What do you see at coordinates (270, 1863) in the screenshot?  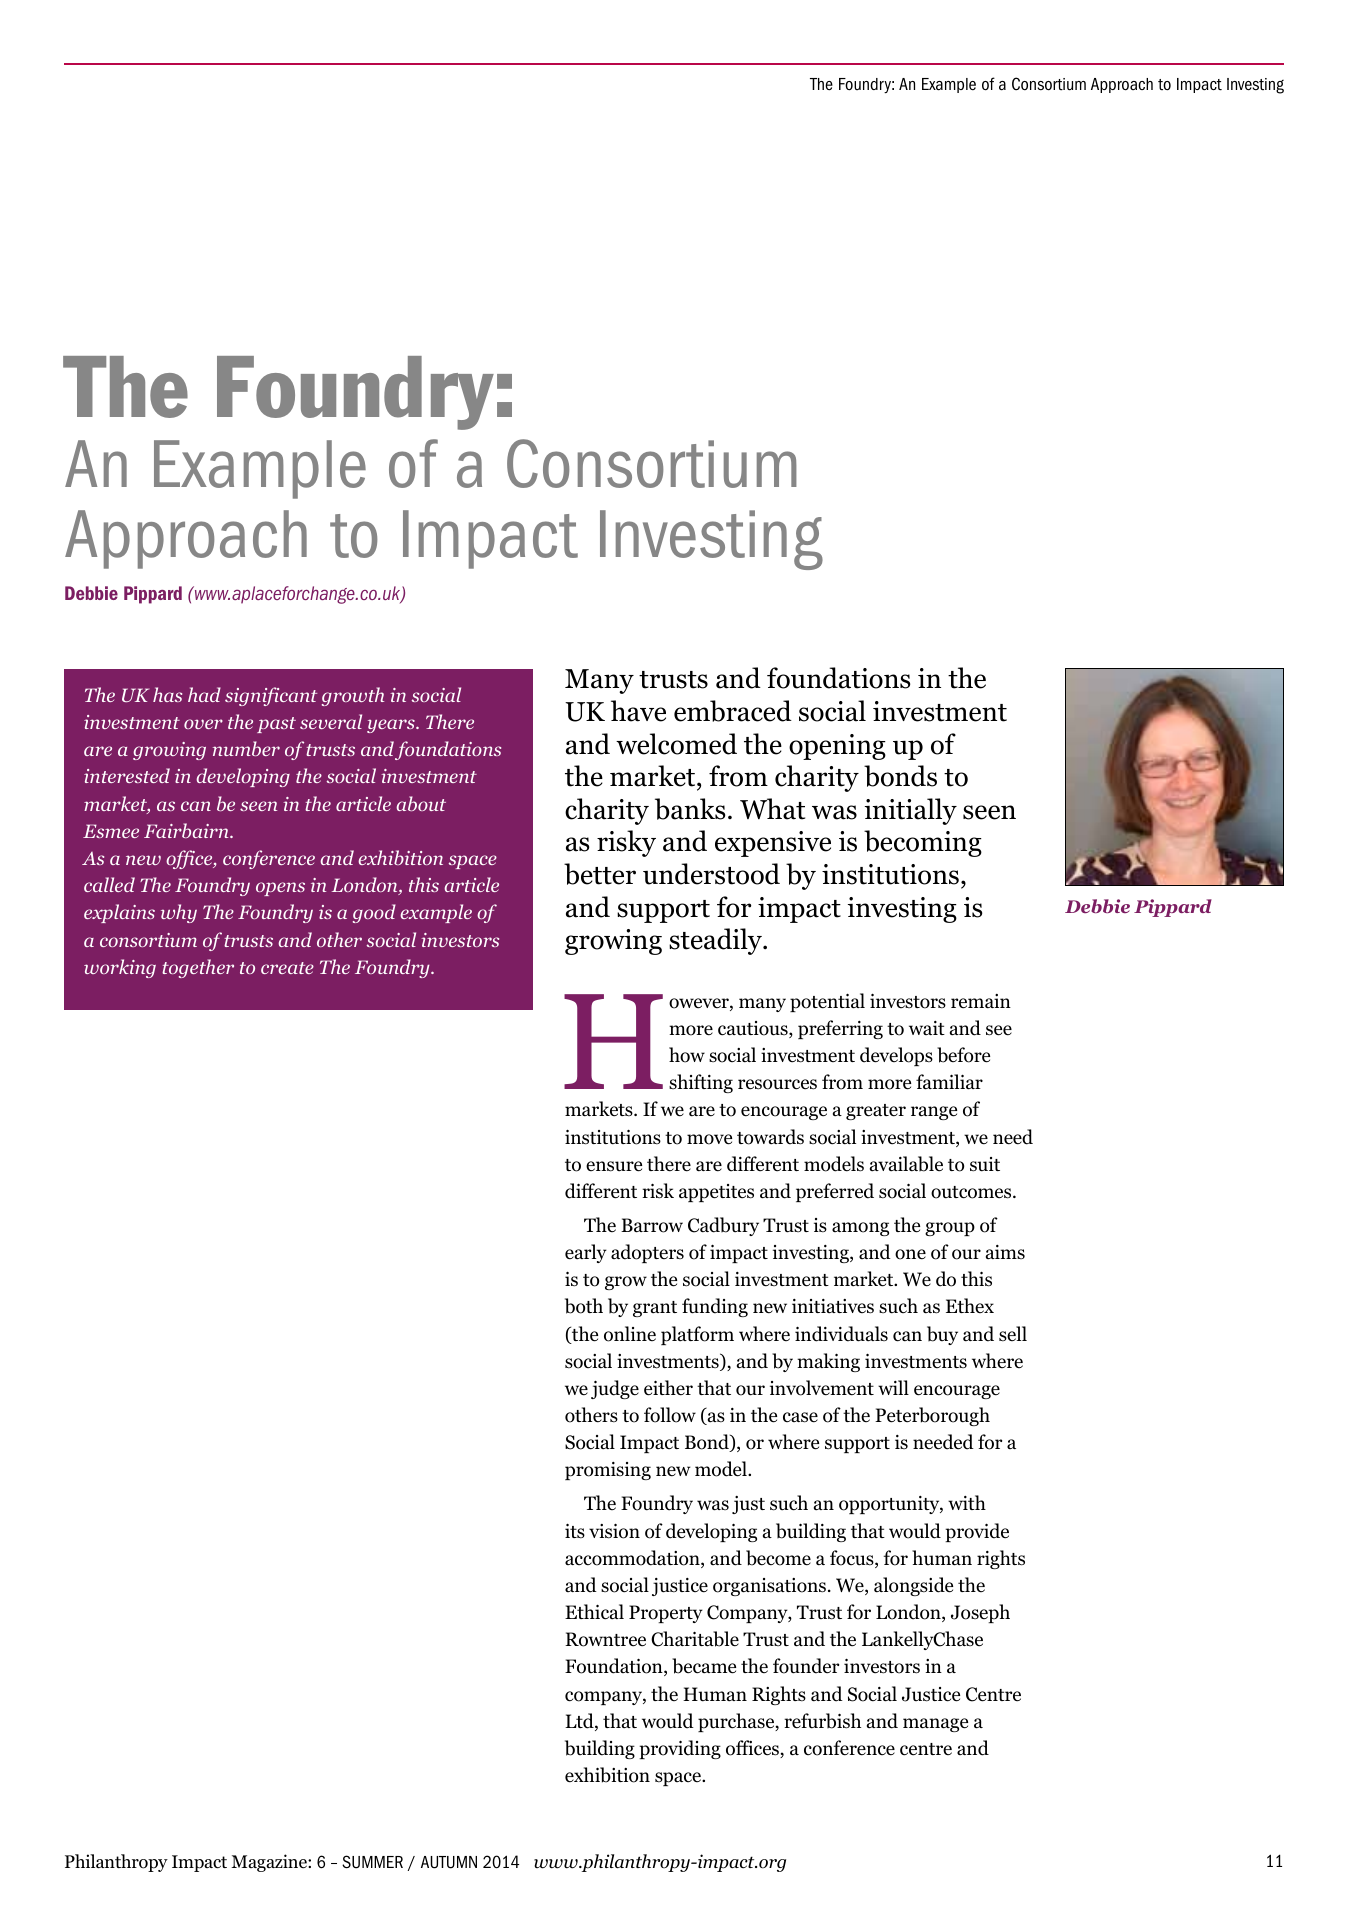 I see `Magazine` at bounding box center [270, 1863].
